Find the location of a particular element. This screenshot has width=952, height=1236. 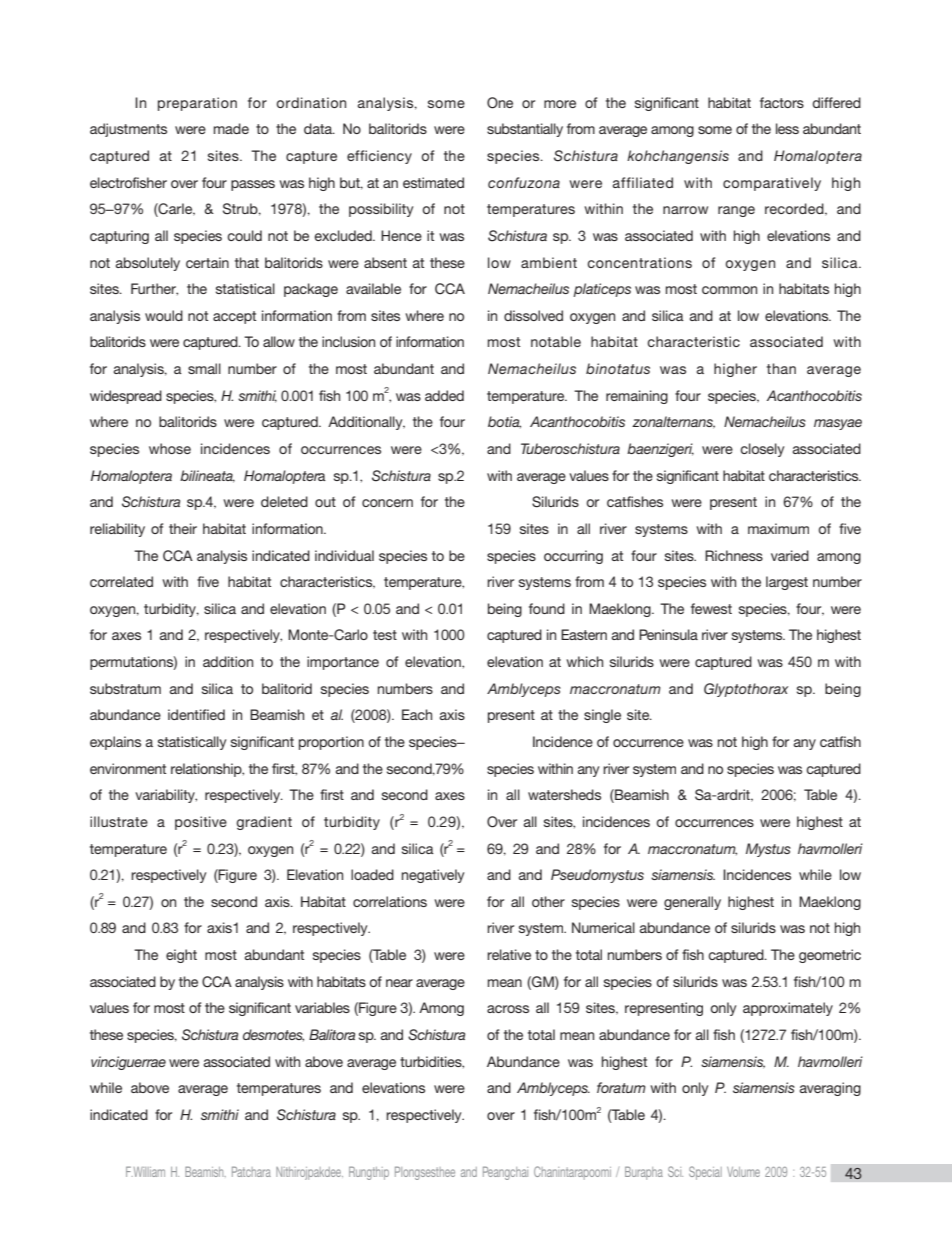

made is located at coordinates (231, 128).
